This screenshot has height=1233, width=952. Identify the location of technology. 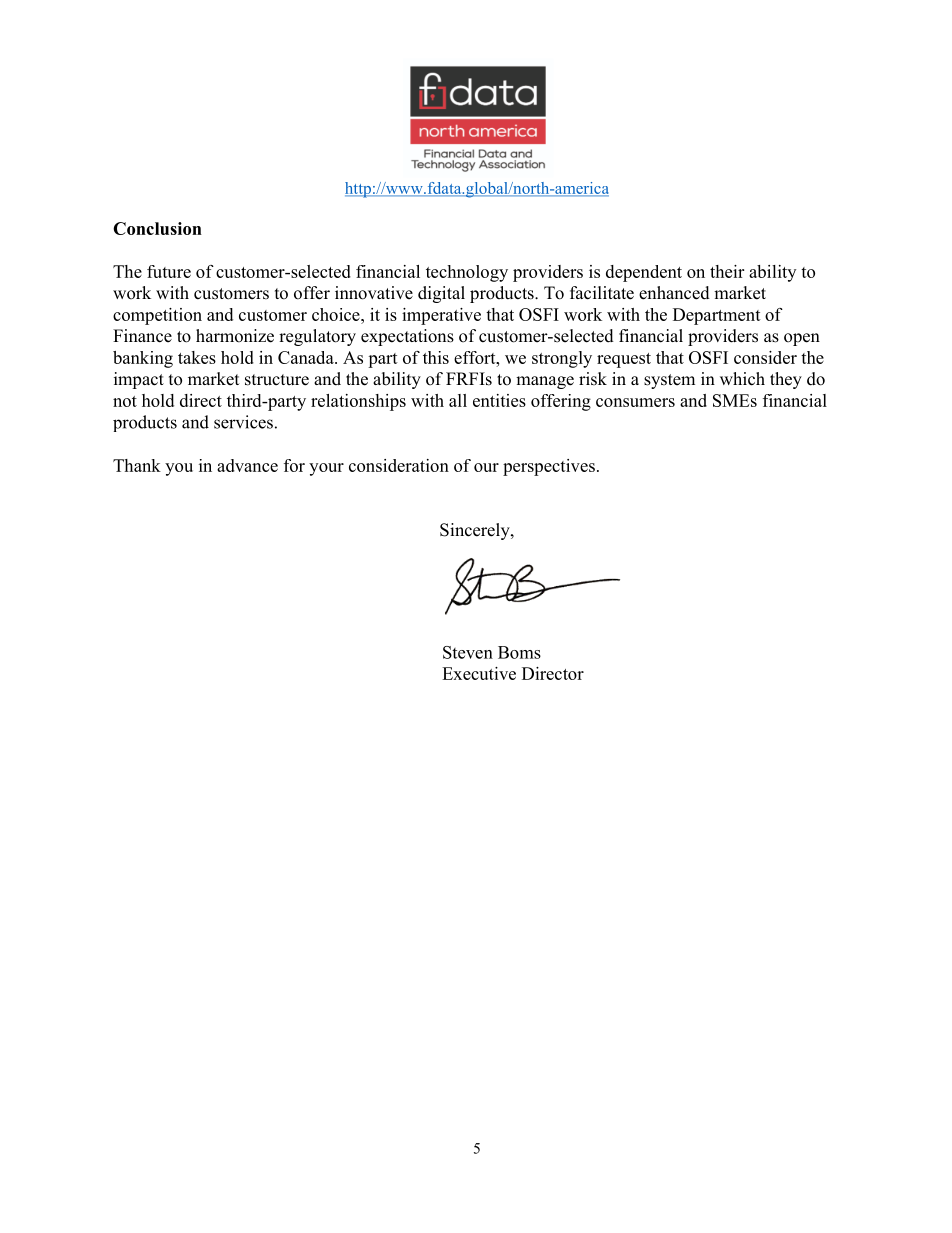
(467, 273).
